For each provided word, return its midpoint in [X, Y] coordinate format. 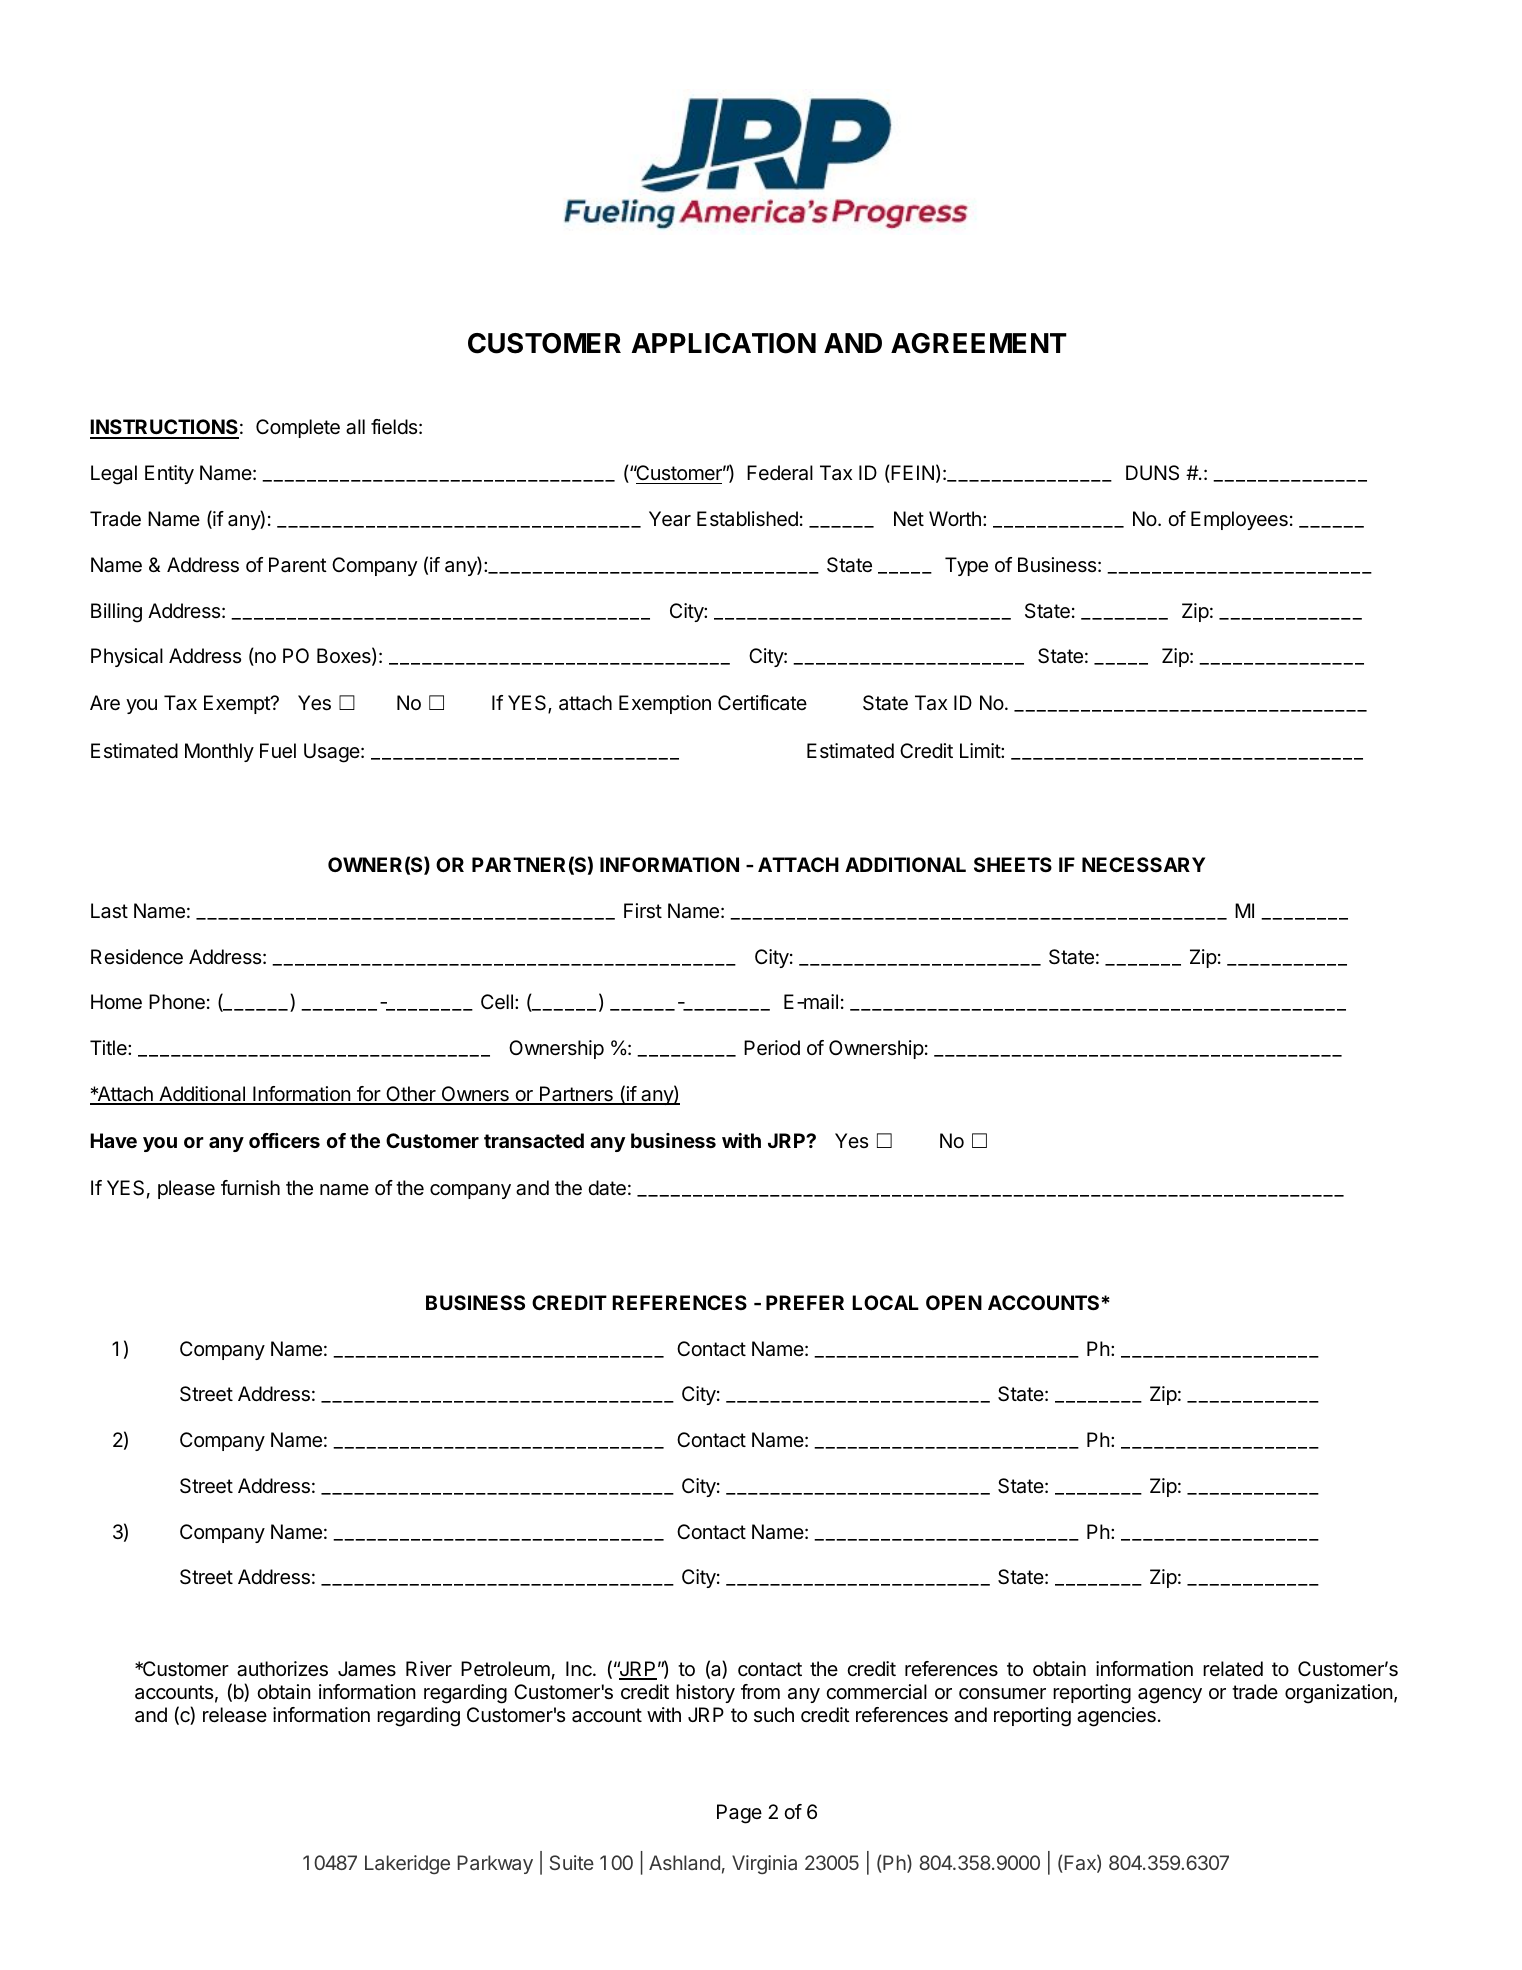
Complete [298, 428]
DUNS [1152, 473]
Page [739, 1814]
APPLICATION [724, 343]
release [235, 1715]
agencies [1116, 1717]
